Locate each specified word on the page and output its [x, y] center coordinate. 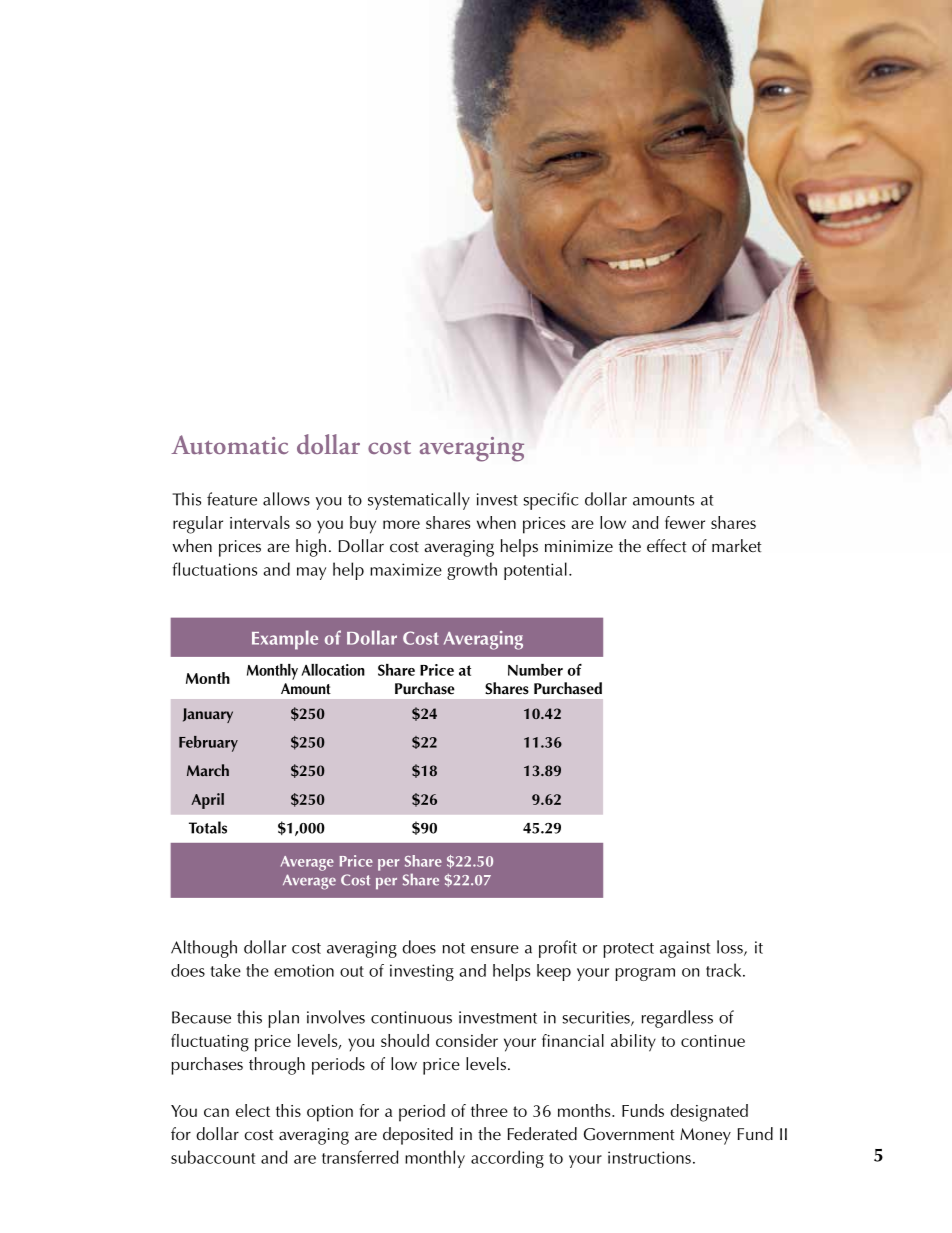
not [454, 948]
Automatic [230, 445]
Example [285, 640]
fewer [685, 522]
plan [283, 1019]
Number [535, 670]
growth [472, 571]
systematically [419, 501]
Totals [208, 827]
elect [253, 1110]
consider [467, 1040]
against [685, 949]
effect [667, 545]
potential [535, 571]
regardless [677, 1019]
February [208, 744]
